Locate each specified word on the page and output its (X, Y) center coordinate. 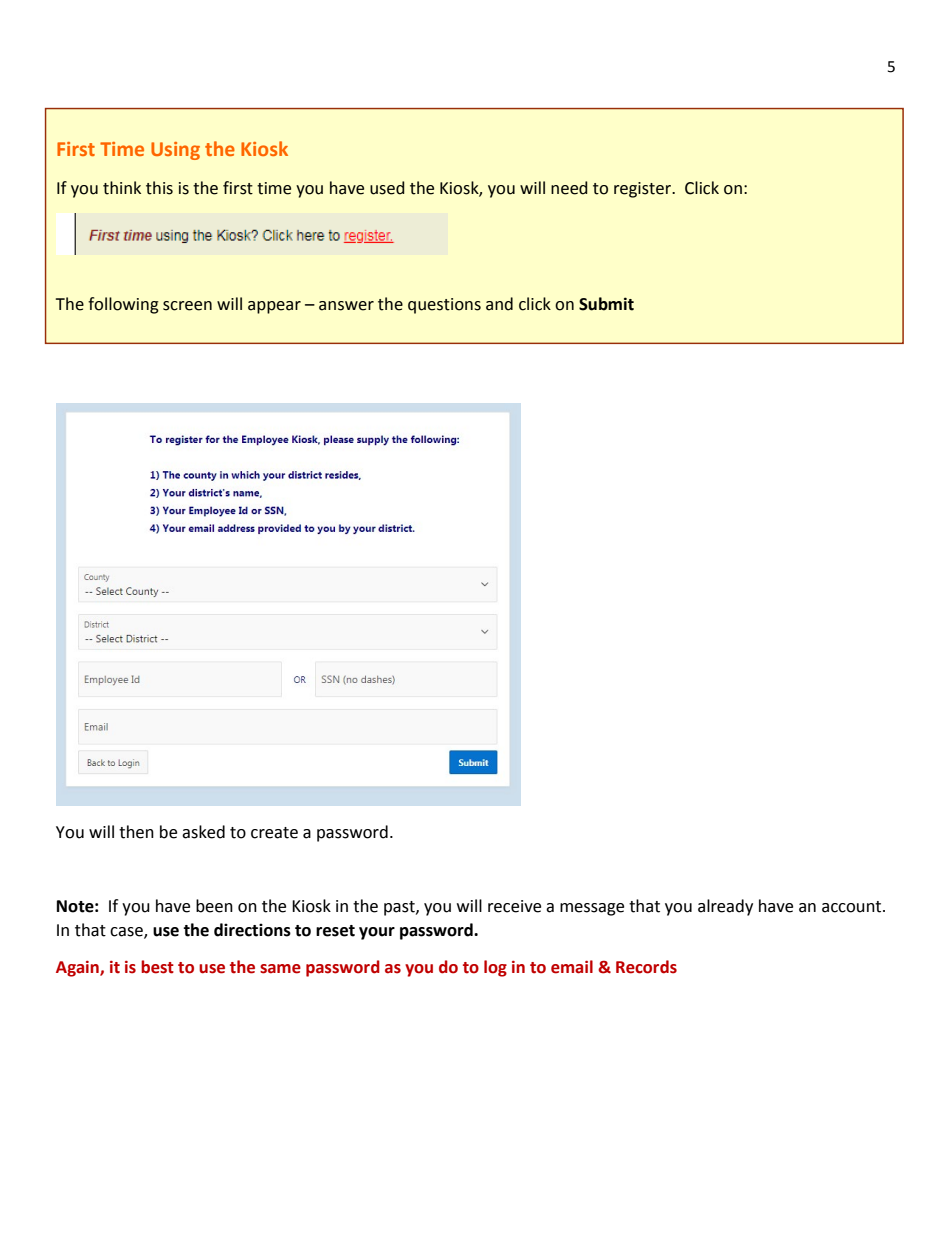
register (644, 190)
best (157, 967)
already (725, 907)
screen (187, 306)
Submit (606, 304)
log (495, 968)
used (387, 188)
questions (444, 306)
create (274, 833)
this (159, 188)
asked (203, 832)
